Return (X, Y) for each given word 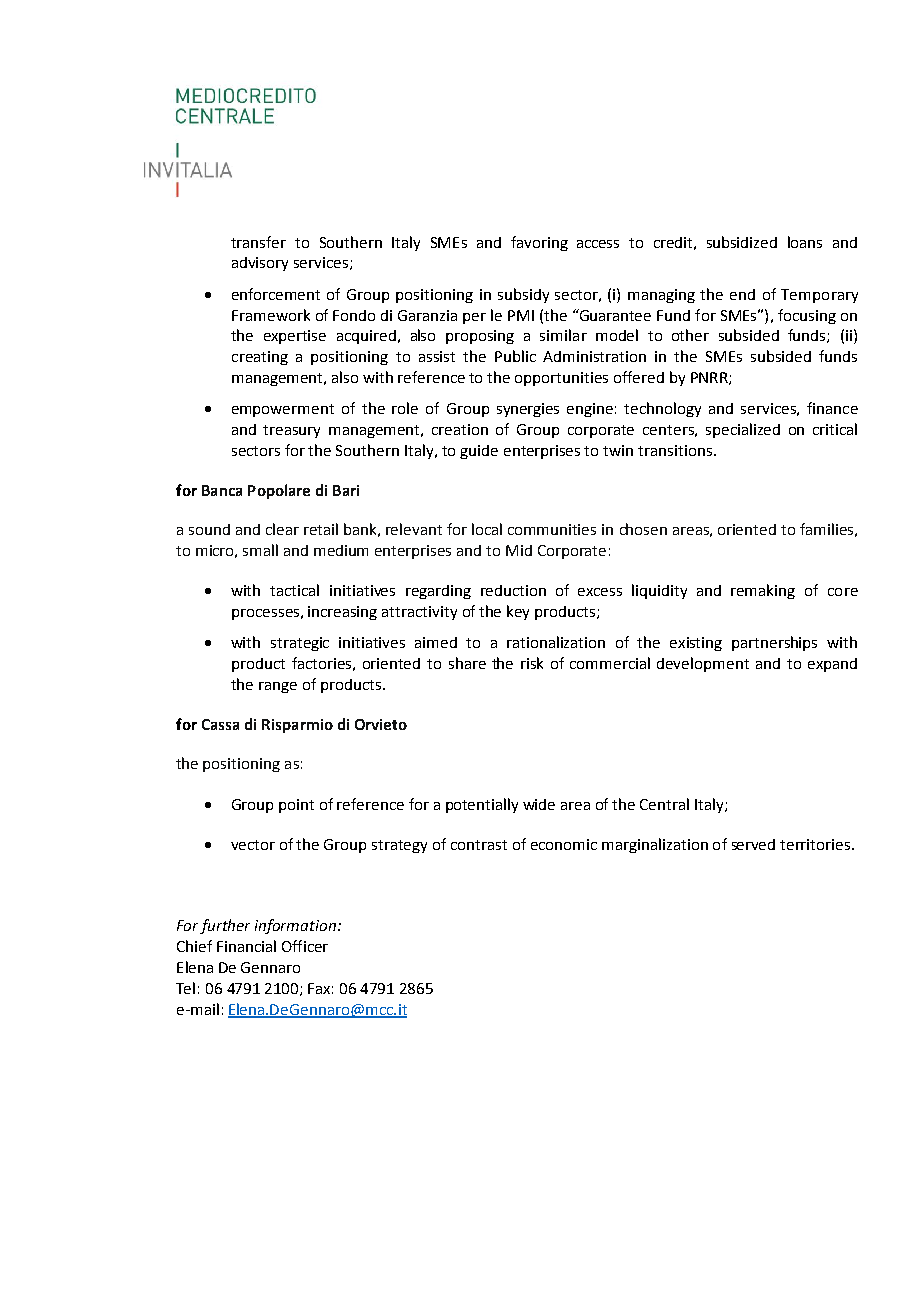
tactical (294, 590)
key (518, 612)
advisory (260, 264)
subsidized (742, 242)
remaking (763, 591)
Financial (246, 946)
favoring (539, 243)
